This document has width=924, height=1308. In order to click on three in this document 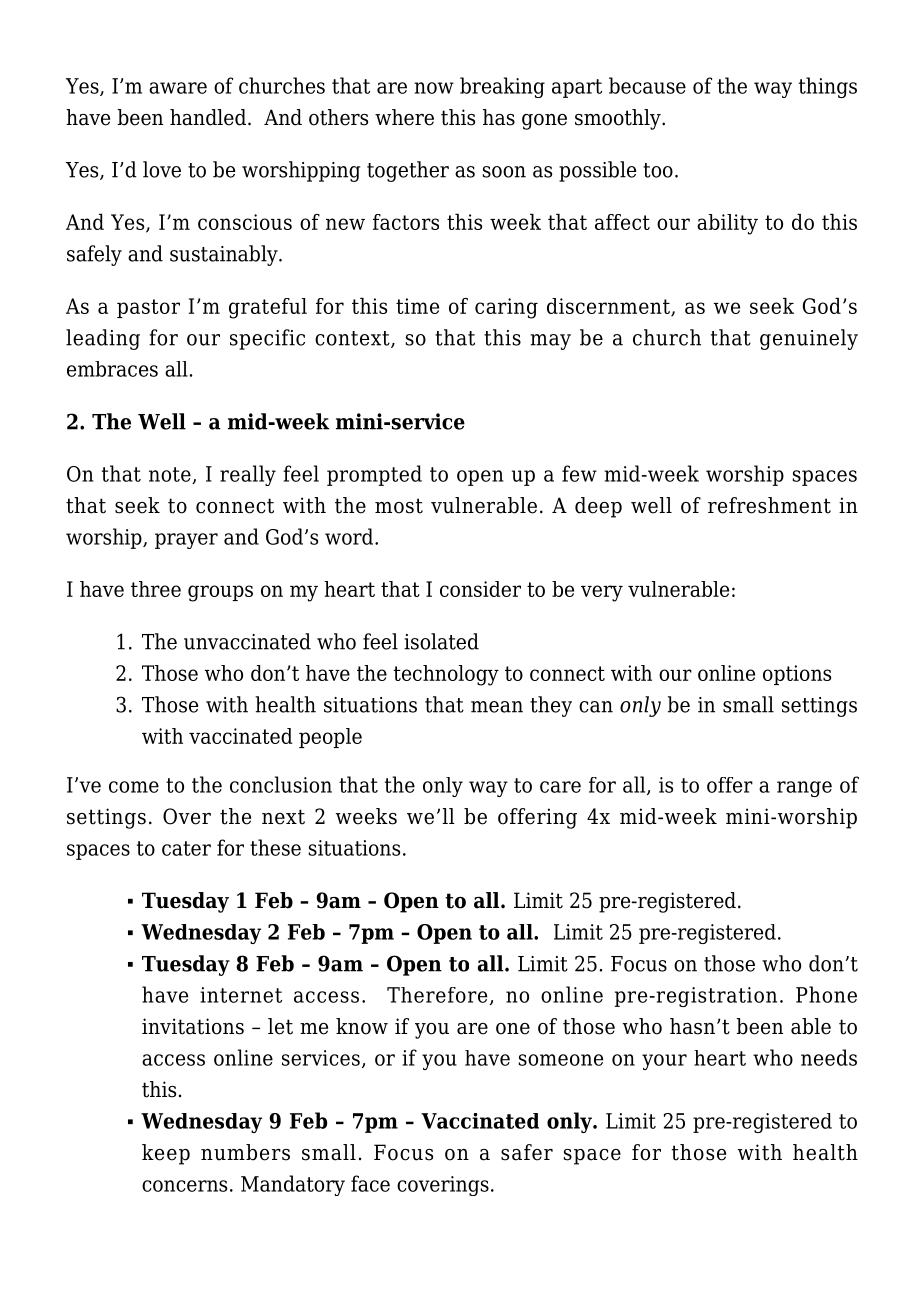, I will do `click(156, 589)`.
